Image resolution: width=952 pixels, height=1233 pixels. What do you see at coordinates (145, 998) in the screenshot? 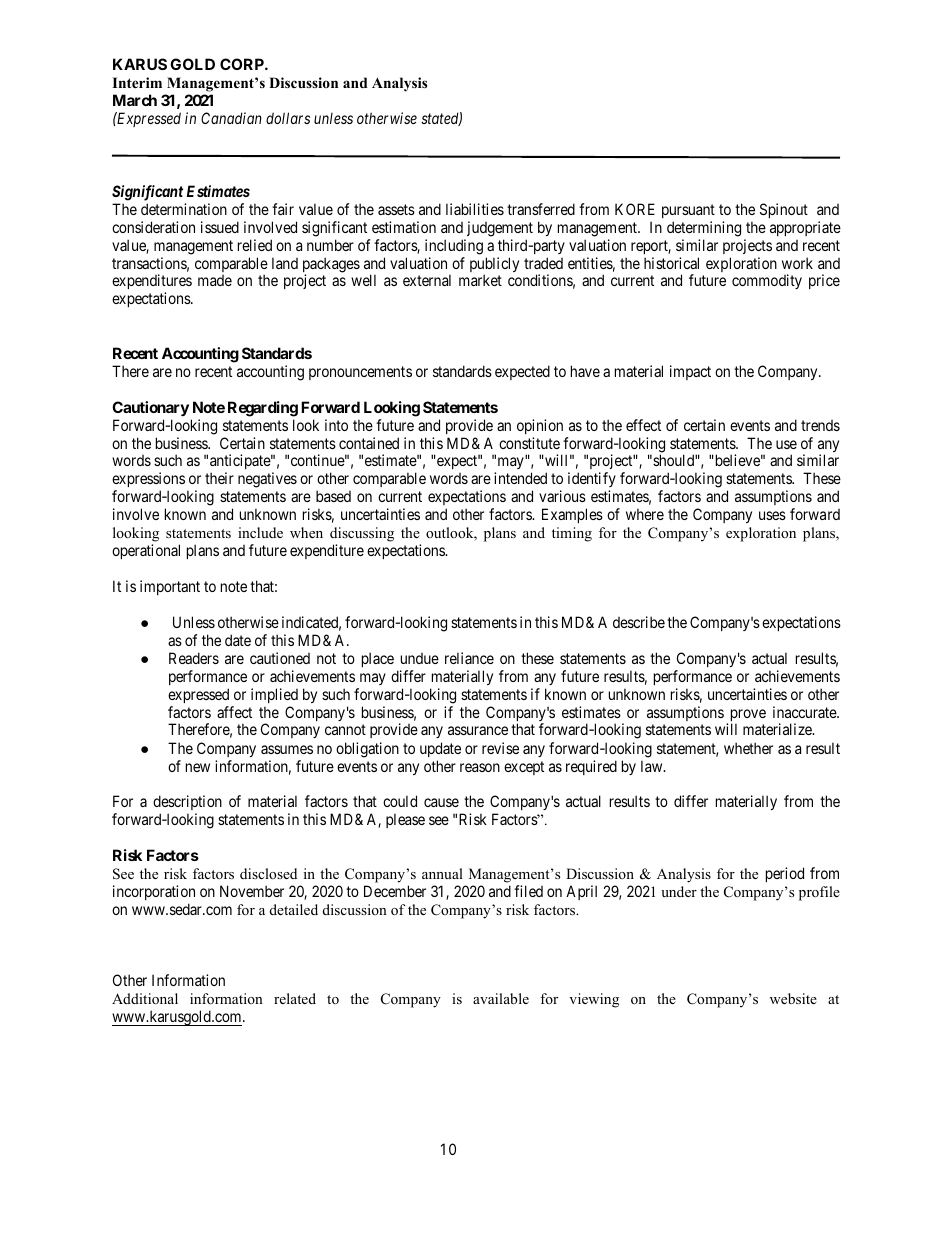
I see `Additional` at bounding box center [145, 998].
